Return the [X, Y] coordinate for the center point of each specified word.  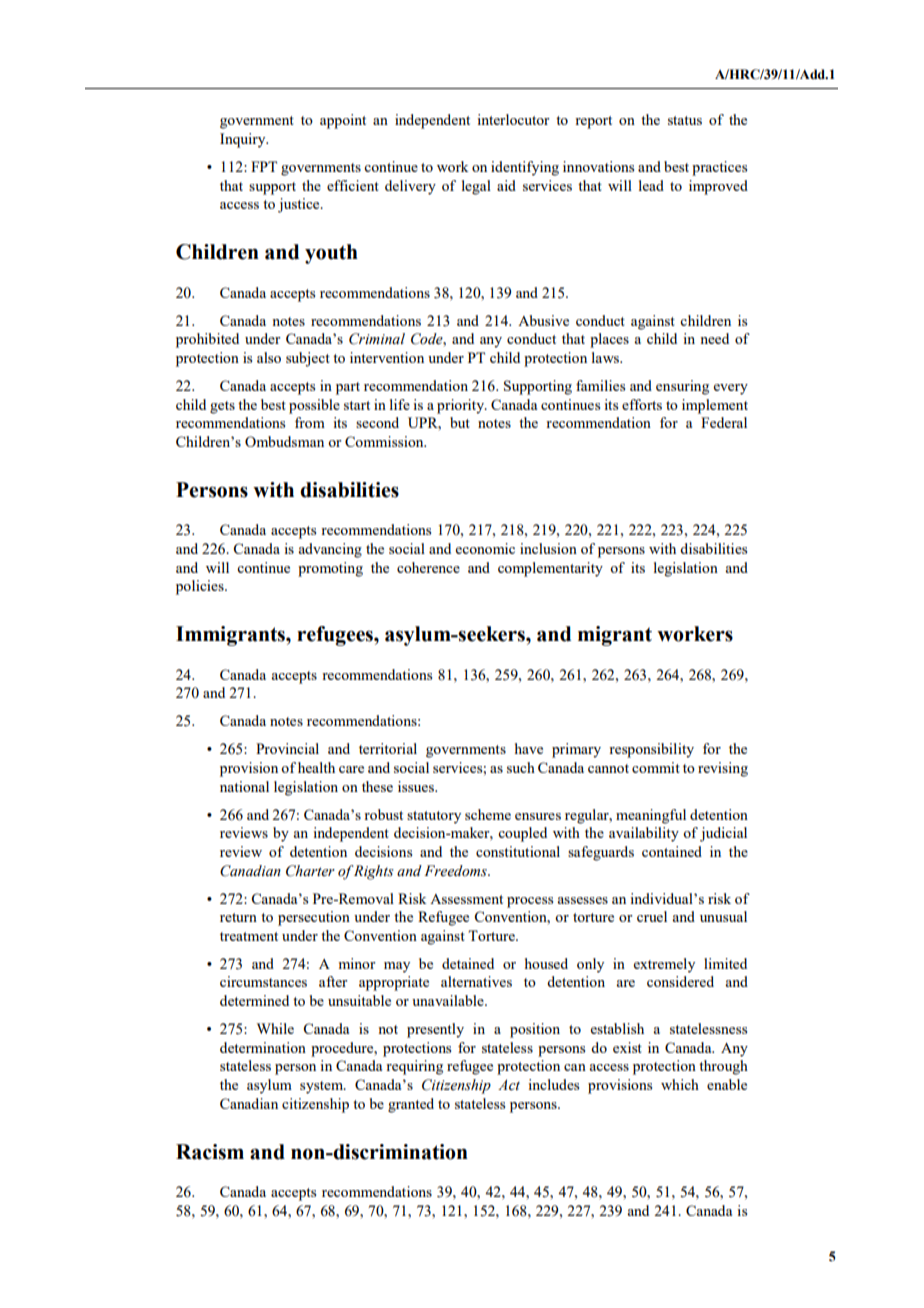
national [244, 786]
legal [476, 187]
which [680, 1084]
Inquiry [244, 140]
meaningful [651, 816]
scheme [488, 814]
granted [411, 1105]
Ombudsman [284, 441]
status [685, 120]
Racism [210, 1152]
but [460, 422]
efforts [642, 404]
